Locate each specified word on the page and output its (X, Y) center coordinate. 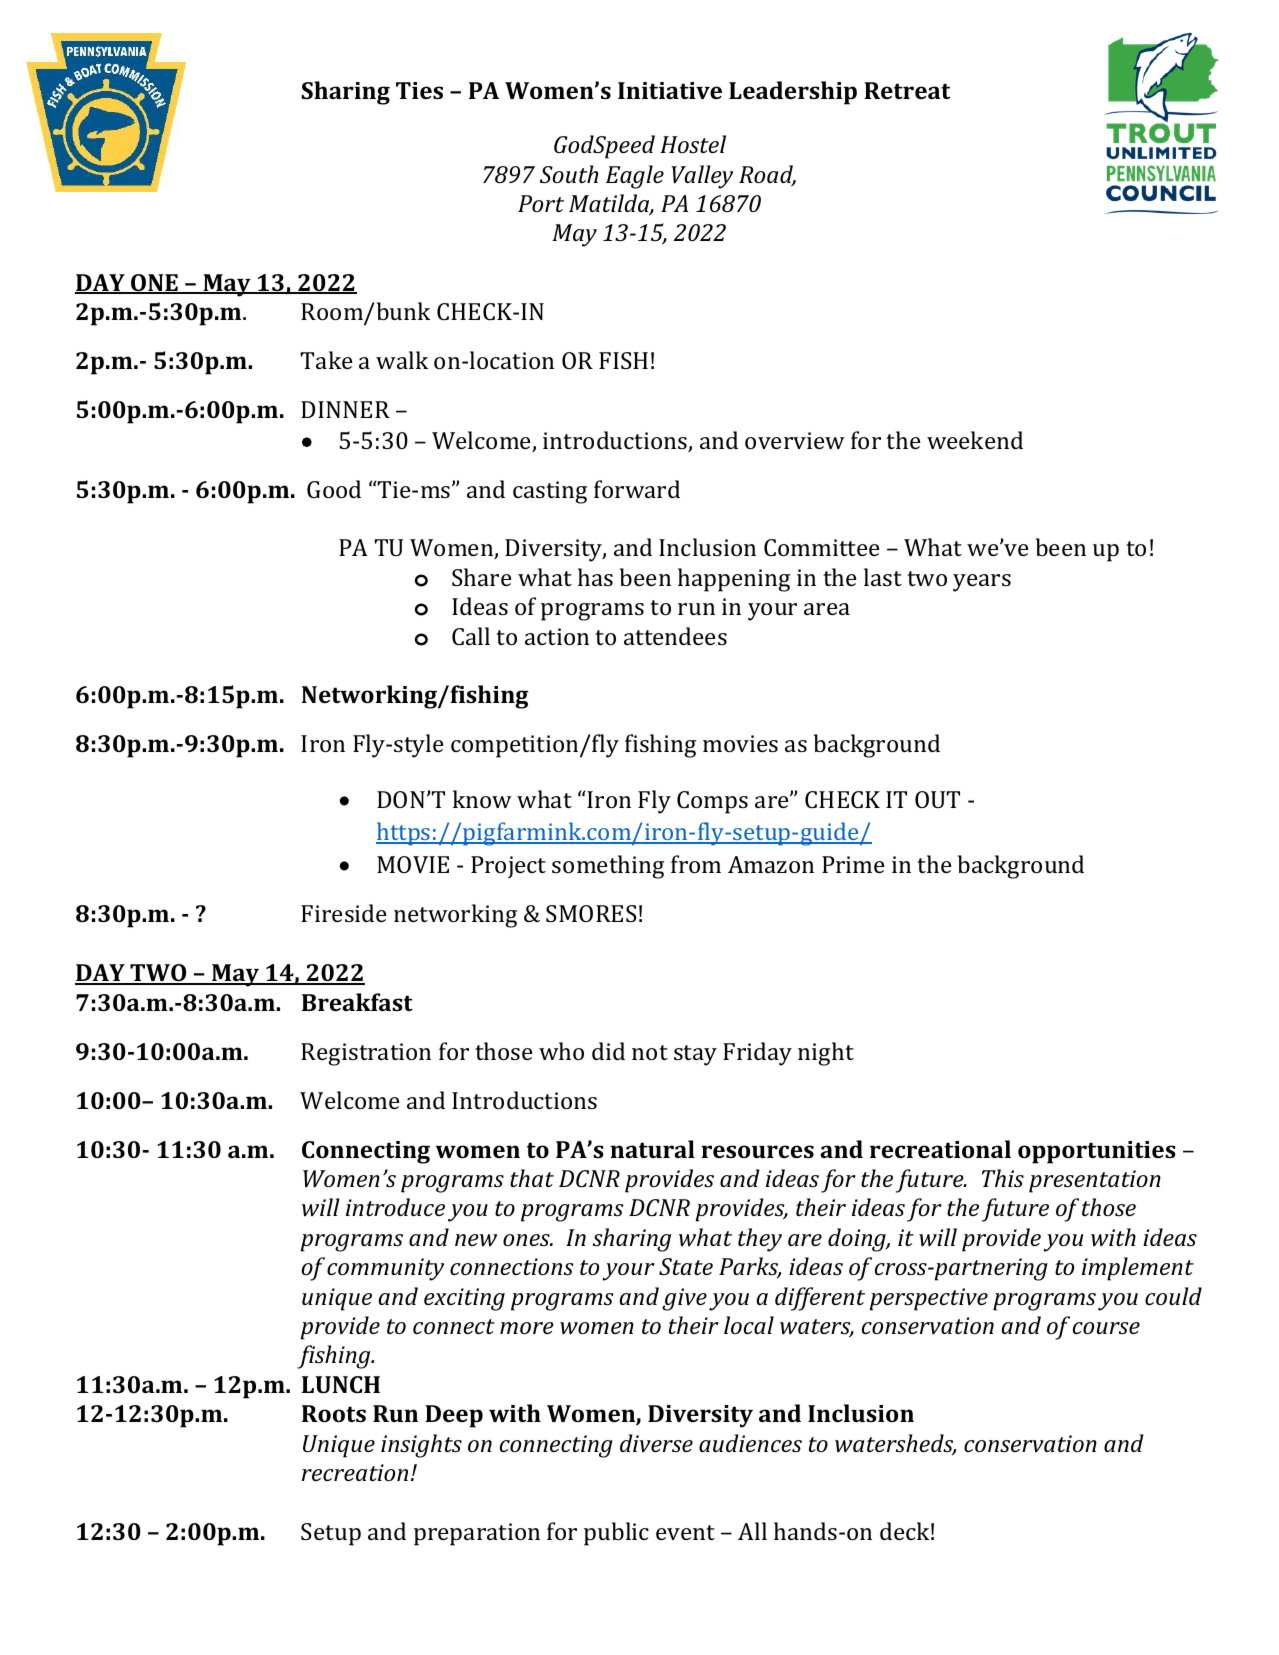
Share (481, 577)
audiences (750, 1443)
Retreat (907, 90)
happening (734, 580)
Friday (757, 1054)
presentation (1095, 1181)
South (569, 174)
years (982, 583)
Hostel (693, 144)
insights (421, 1446)
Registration (366, 1054)
